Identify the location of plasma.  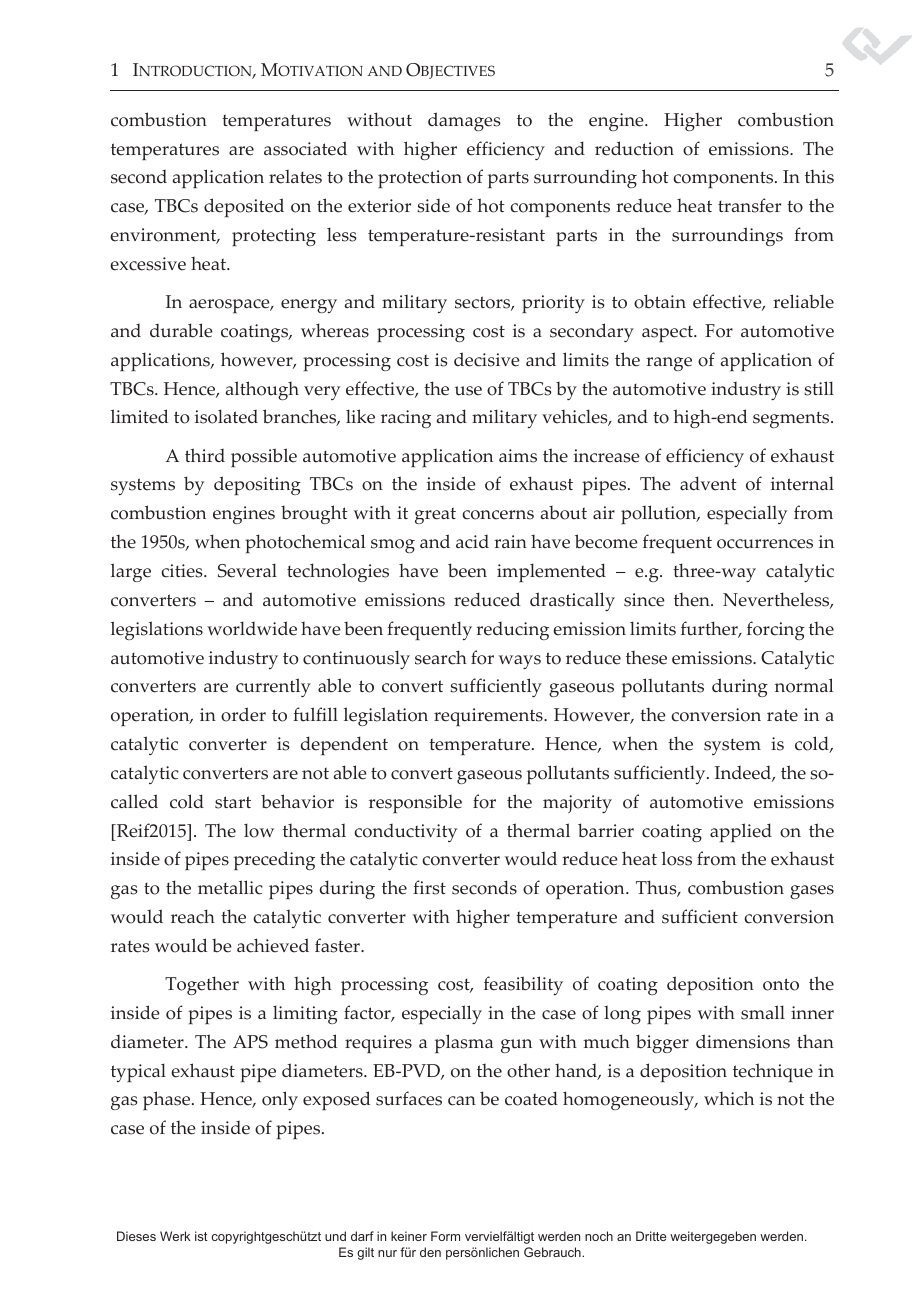
(464, 1043).
